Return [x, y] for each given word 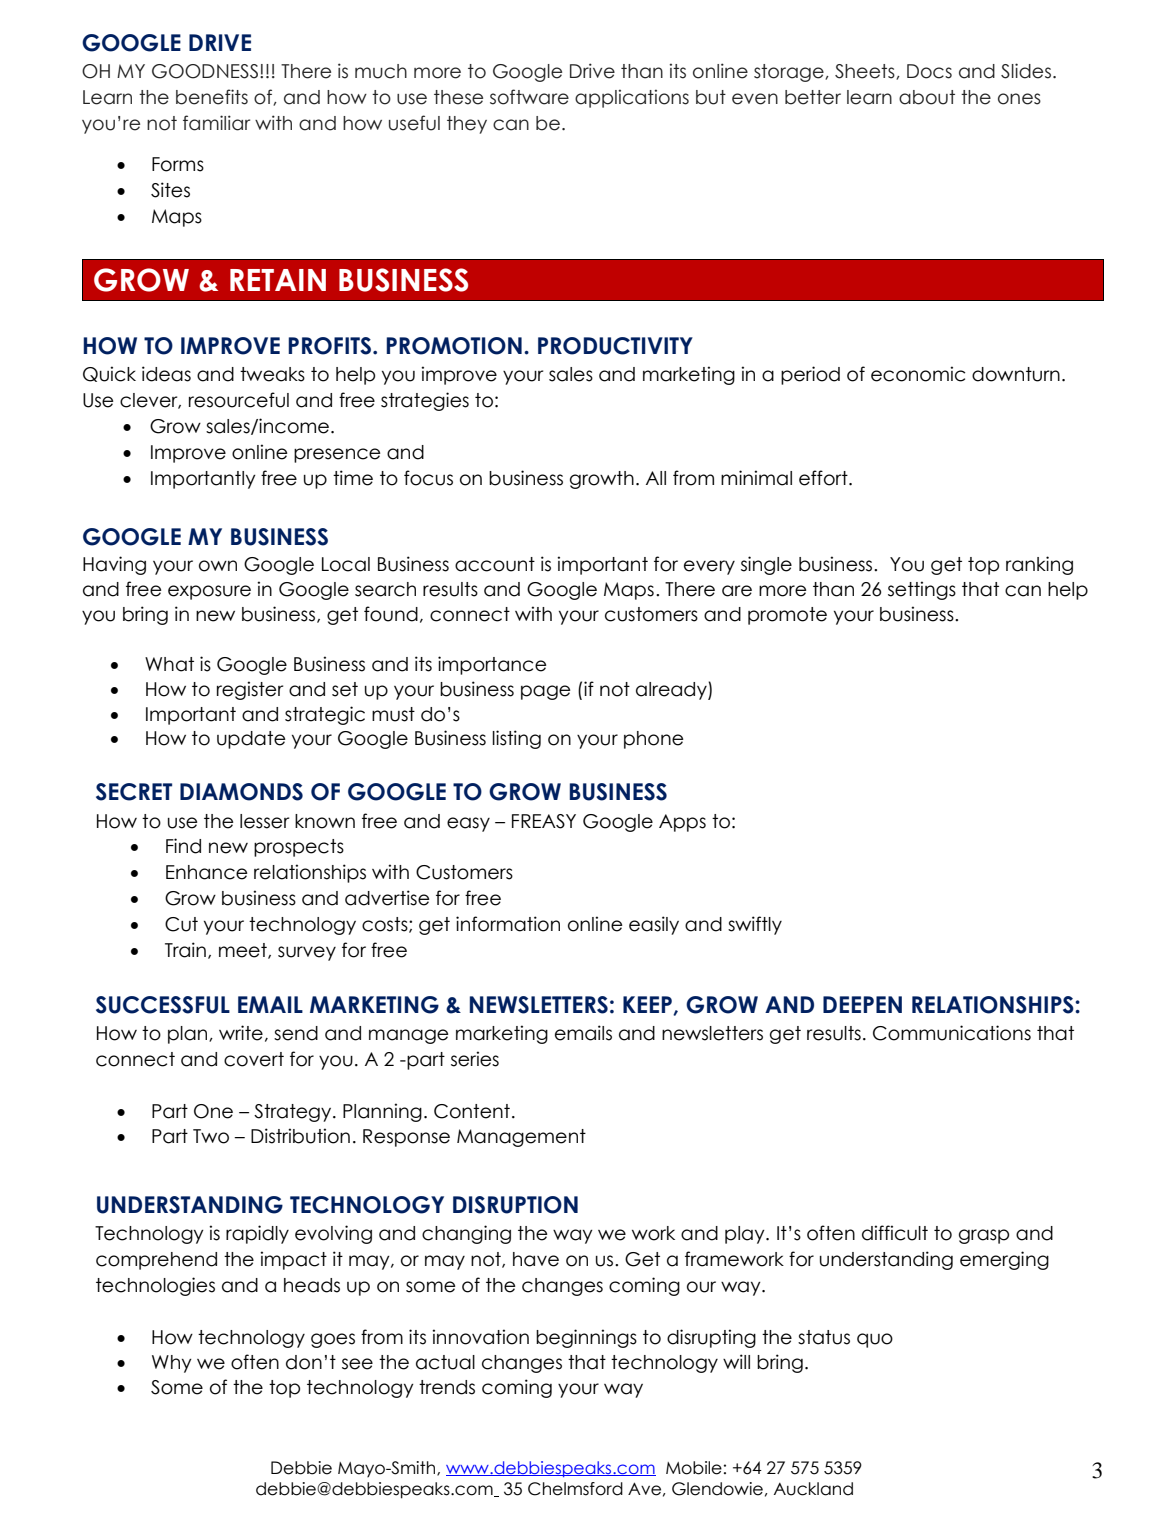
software [529, 97]
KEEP [648, 1005]
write [241, 1033]
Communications [952, 1033]
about [927, 97]
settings [922, 590]
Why [172, 1364]
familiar [216, 123]
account [495, 564]
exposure [209, 592]
